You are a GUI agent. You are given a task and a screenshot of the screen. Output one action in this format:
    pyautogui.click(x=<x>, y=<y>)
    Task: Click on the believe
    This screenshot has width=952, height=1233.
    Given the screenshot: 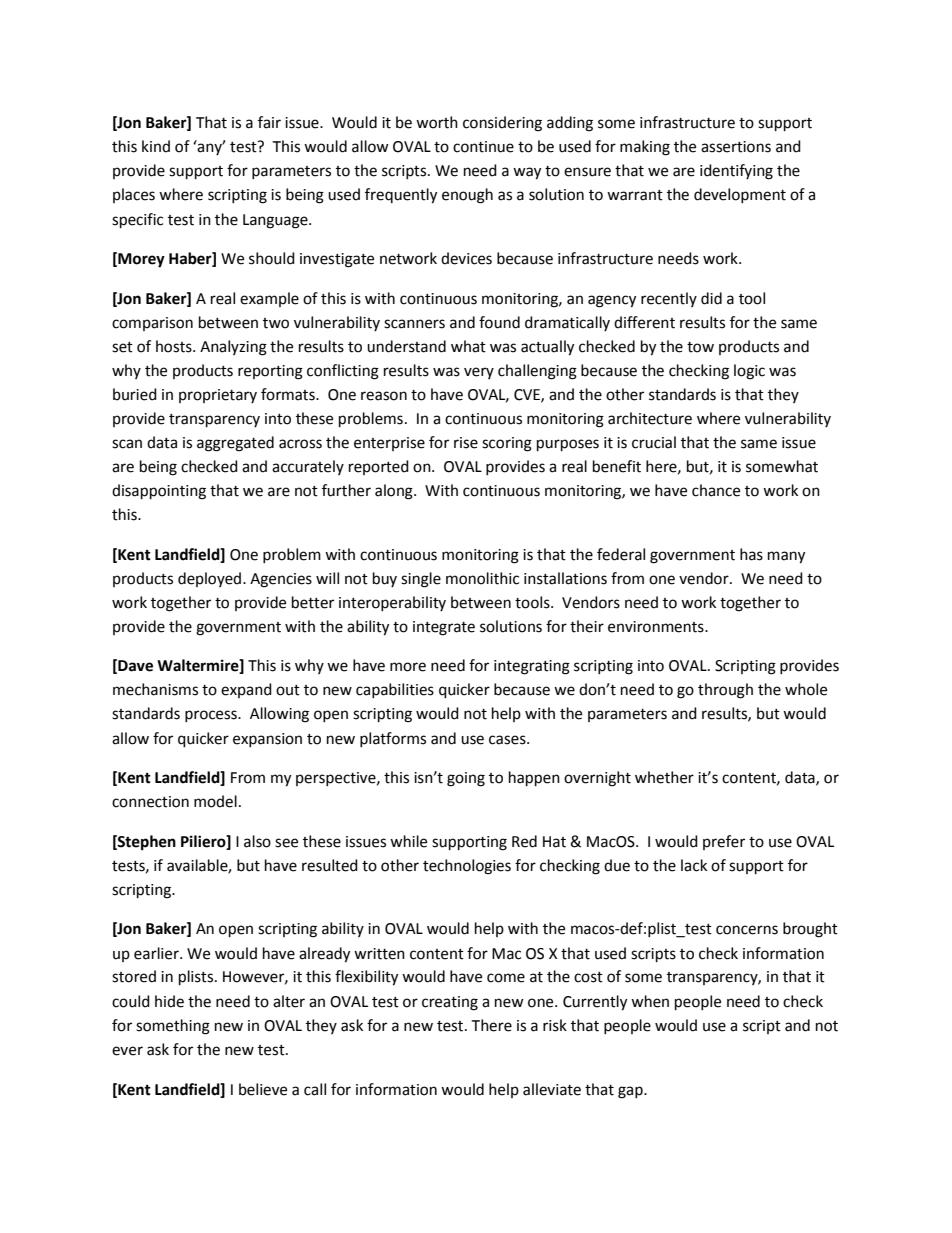 What is the action you would take?
    pyautogui.click(x=263, y=1089)
